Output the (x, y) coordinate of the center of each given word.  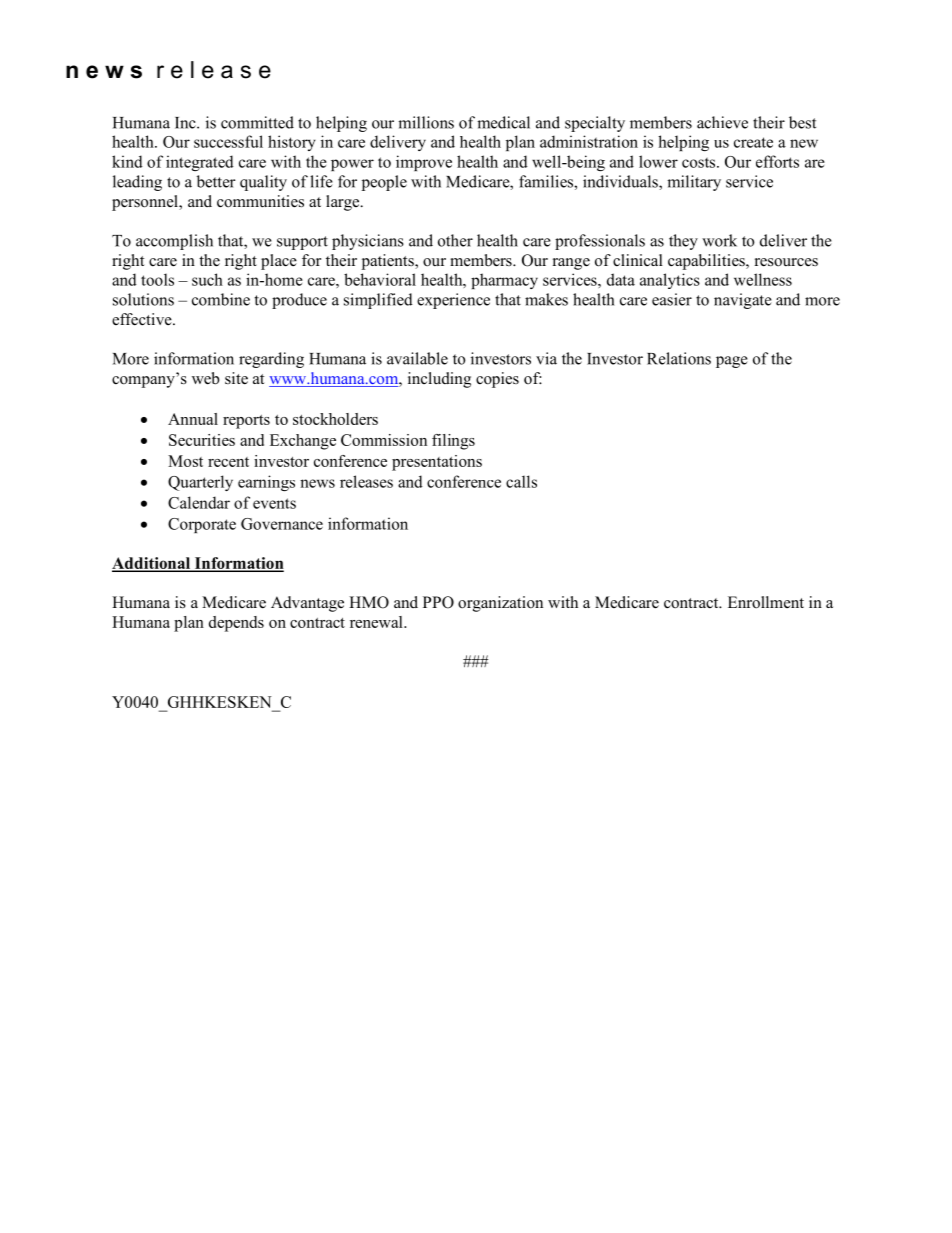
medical (503, 122)
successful (228, 141)
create (753, 142)
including (439, 380)
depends (236, 624)
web (205, 378)
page (732, 362)
